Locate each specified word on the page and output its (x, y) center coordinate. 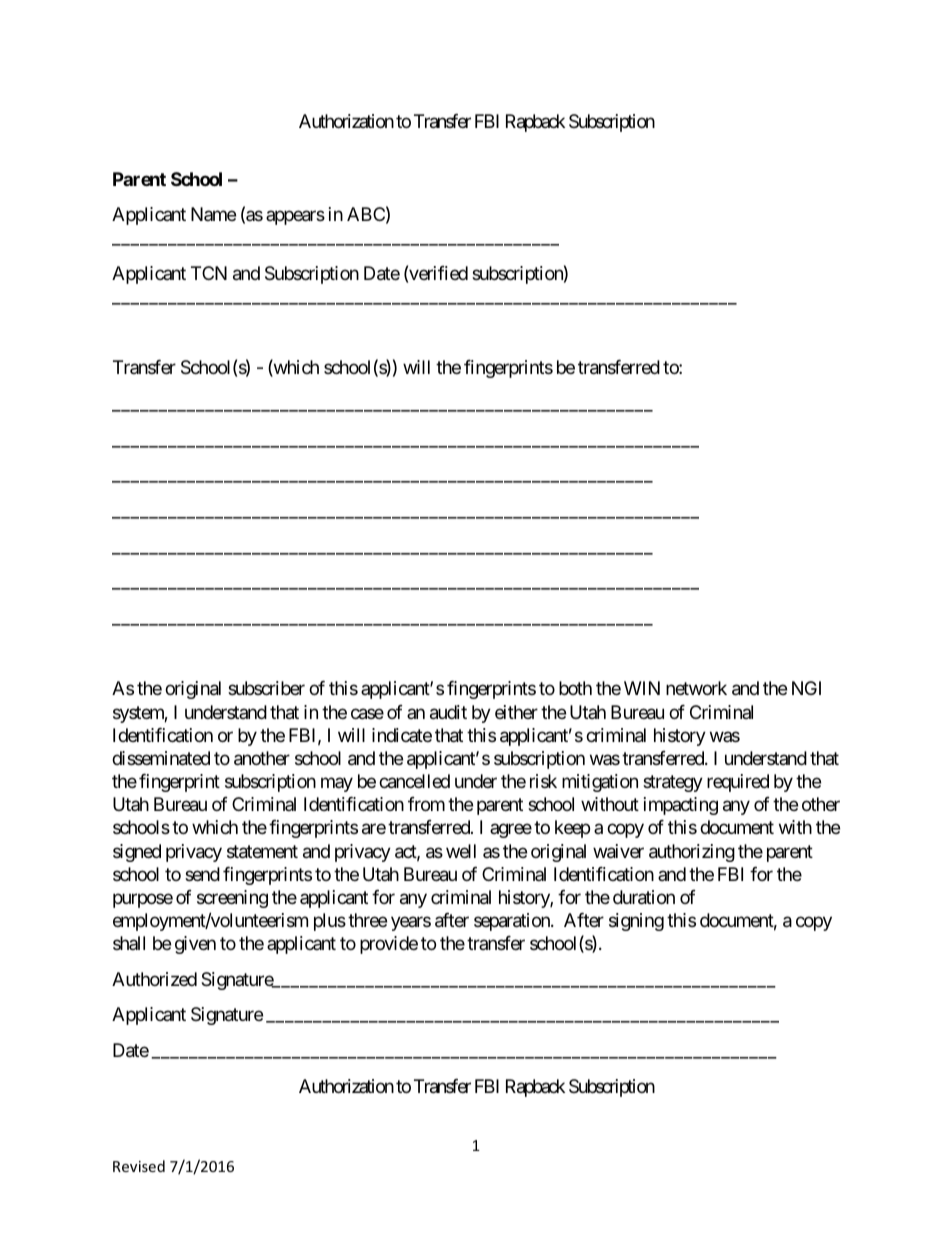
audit (448, 712)
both (575, 688)
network (696, 688)
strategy (673, 783)
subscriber (266, 688)
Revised (139, 1166)
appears (295, 218)
